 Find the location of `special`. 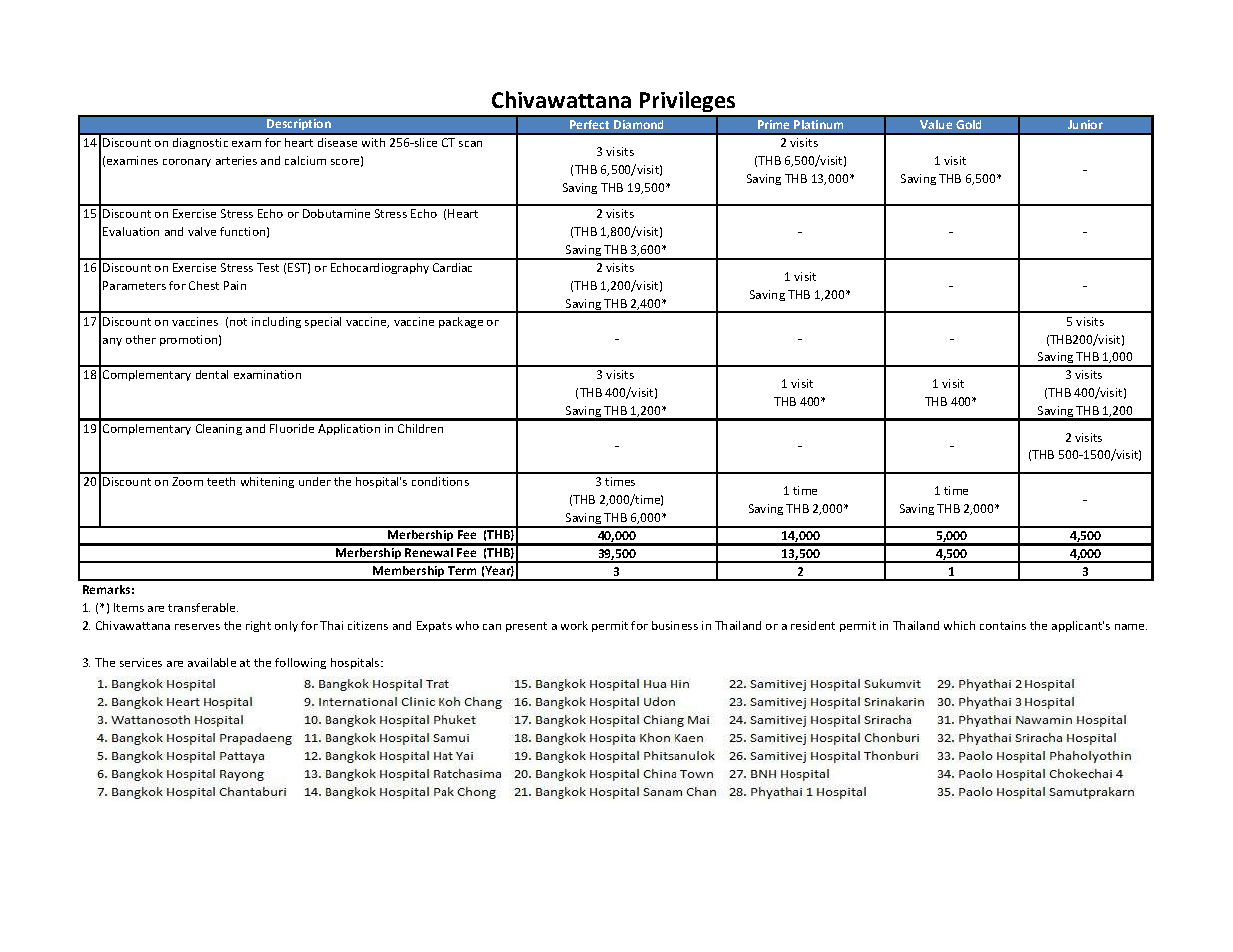

special is located at coordinates (323, 322).
